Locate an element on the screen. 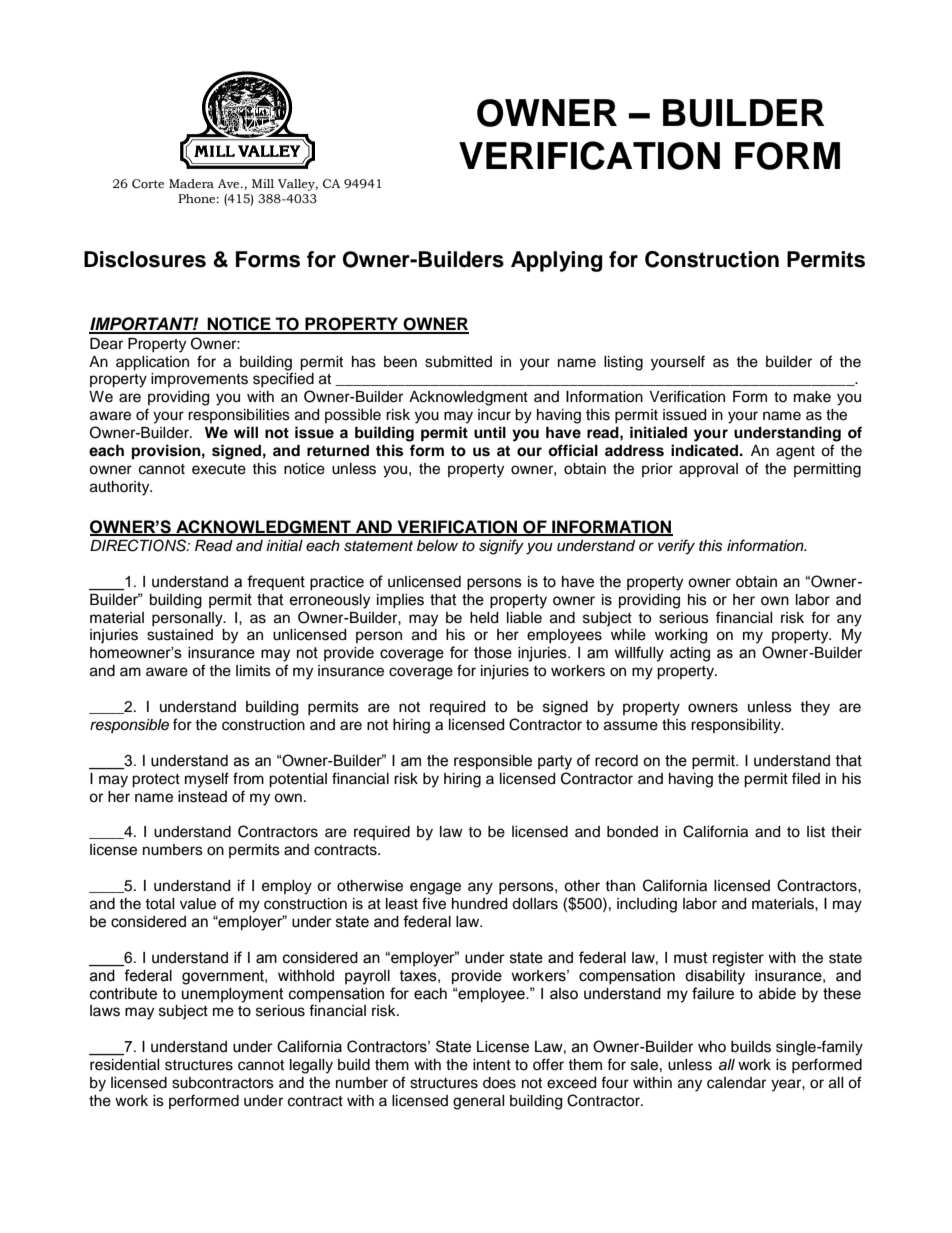 The width and height of the screenshot is (952, 1233). responsibilities is located at coordinates (239, 416).
